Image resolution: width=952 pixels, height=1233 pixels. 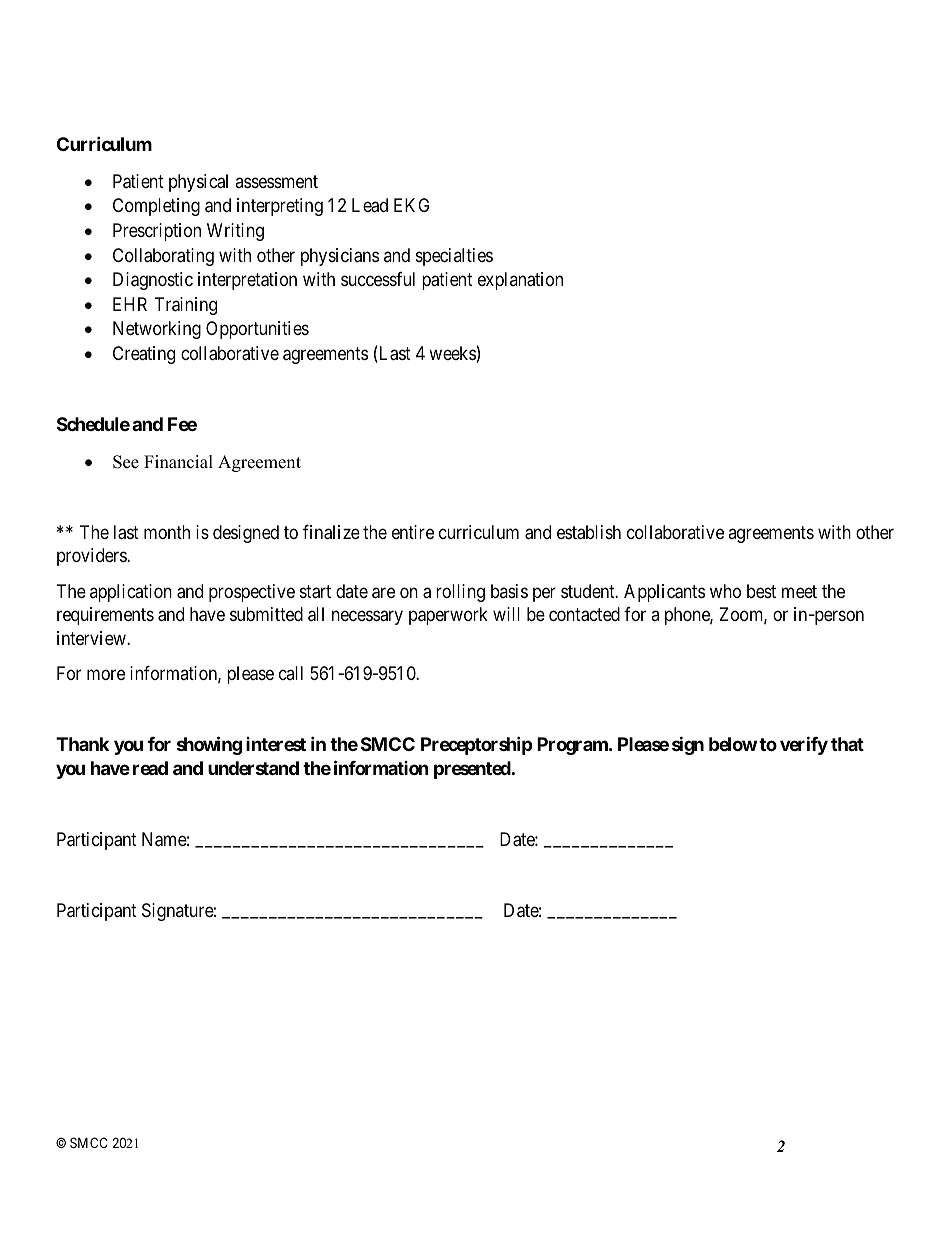 I want to click on showing, so click(x=209, y=745).
